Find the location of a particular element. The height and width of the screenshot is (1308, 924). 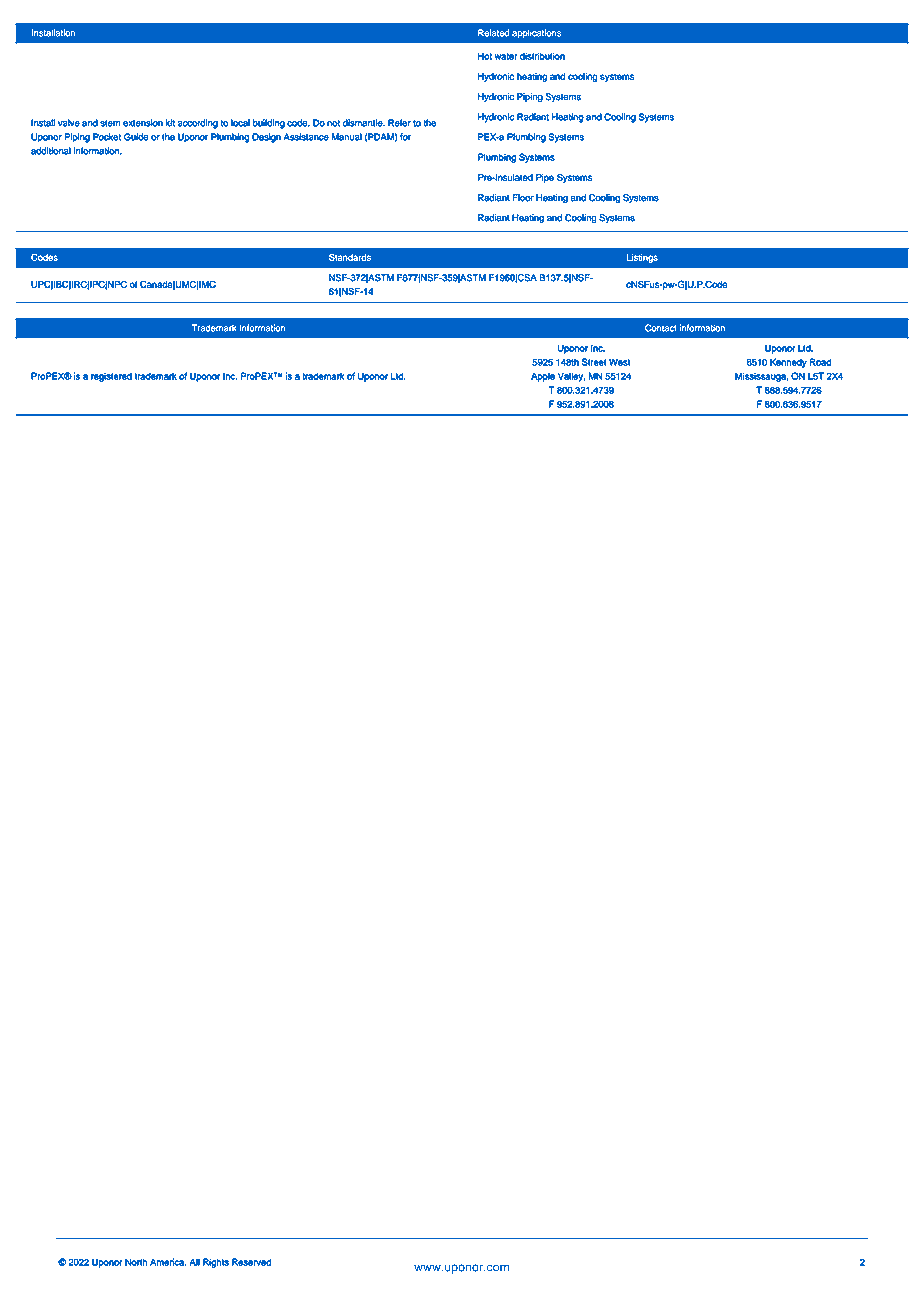

Kennedy is located at coordinates (788, 363).
